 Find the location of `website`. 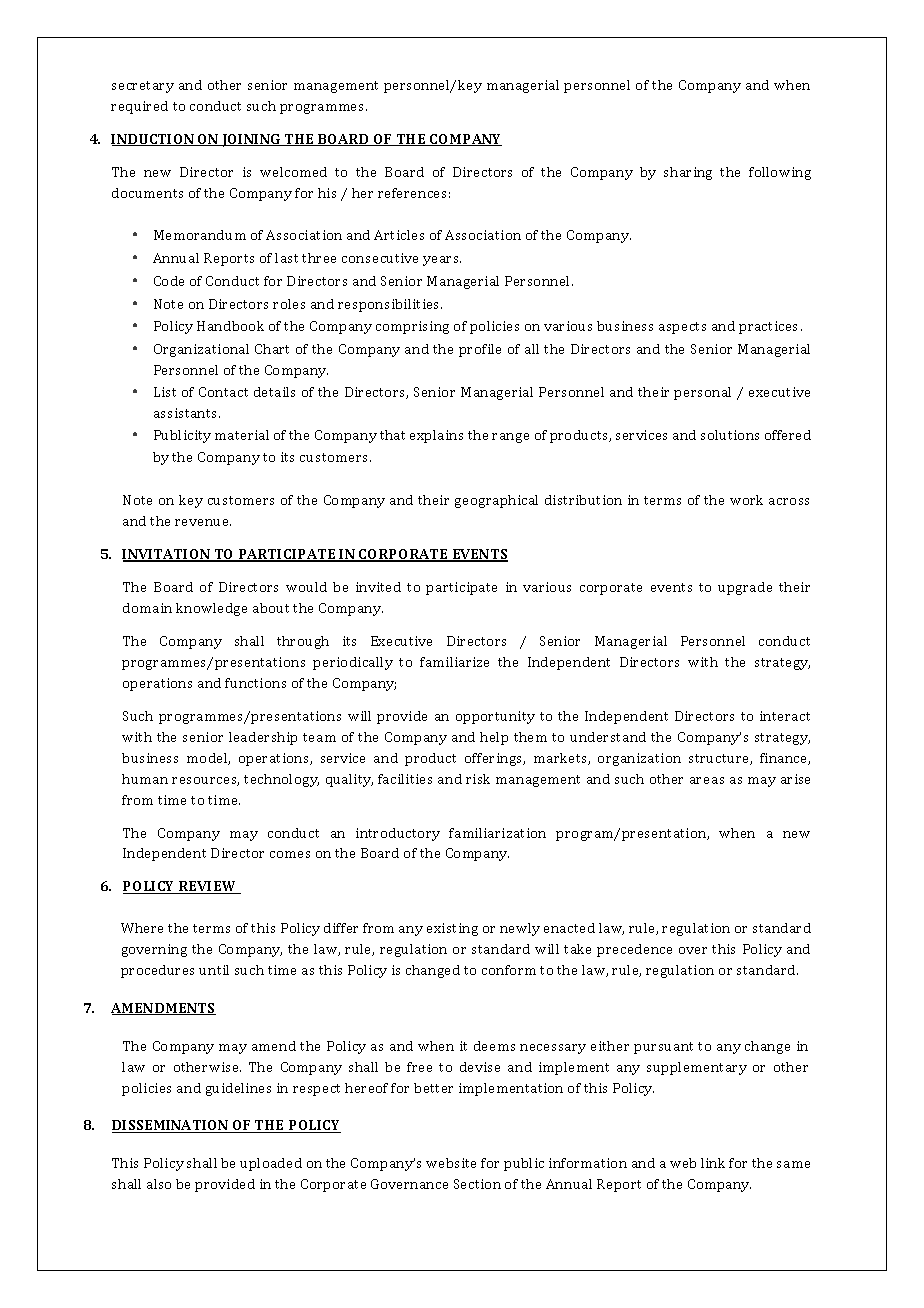

website is located at coordinates (451, 1163).
